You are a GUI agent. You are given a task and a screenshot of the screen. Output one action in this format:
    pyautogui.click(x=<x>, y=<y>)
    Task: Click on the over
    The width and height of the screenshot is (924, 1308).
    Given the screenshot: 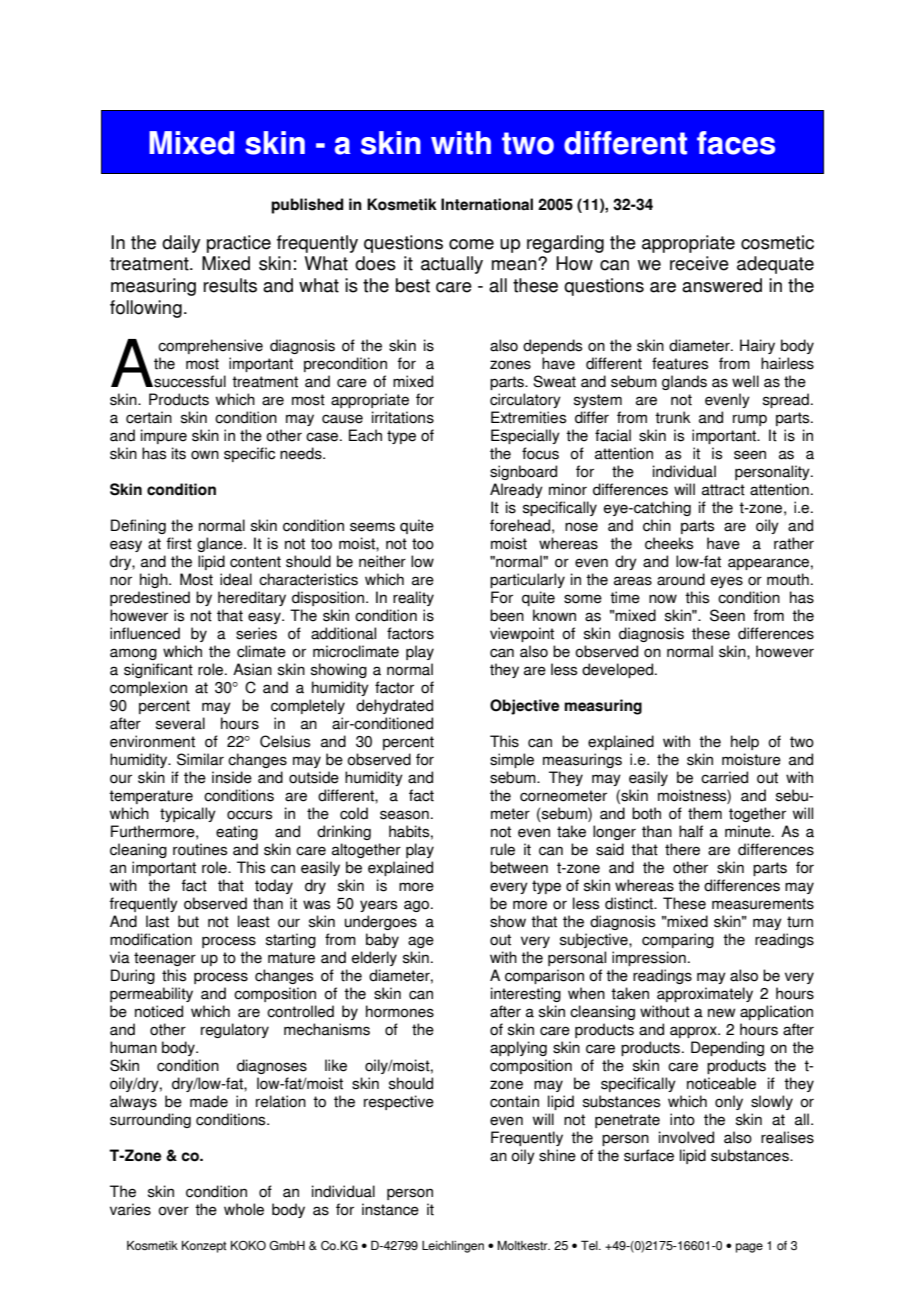 What is the action you would take?
    pyautogui.click(x=173, y=1211)
